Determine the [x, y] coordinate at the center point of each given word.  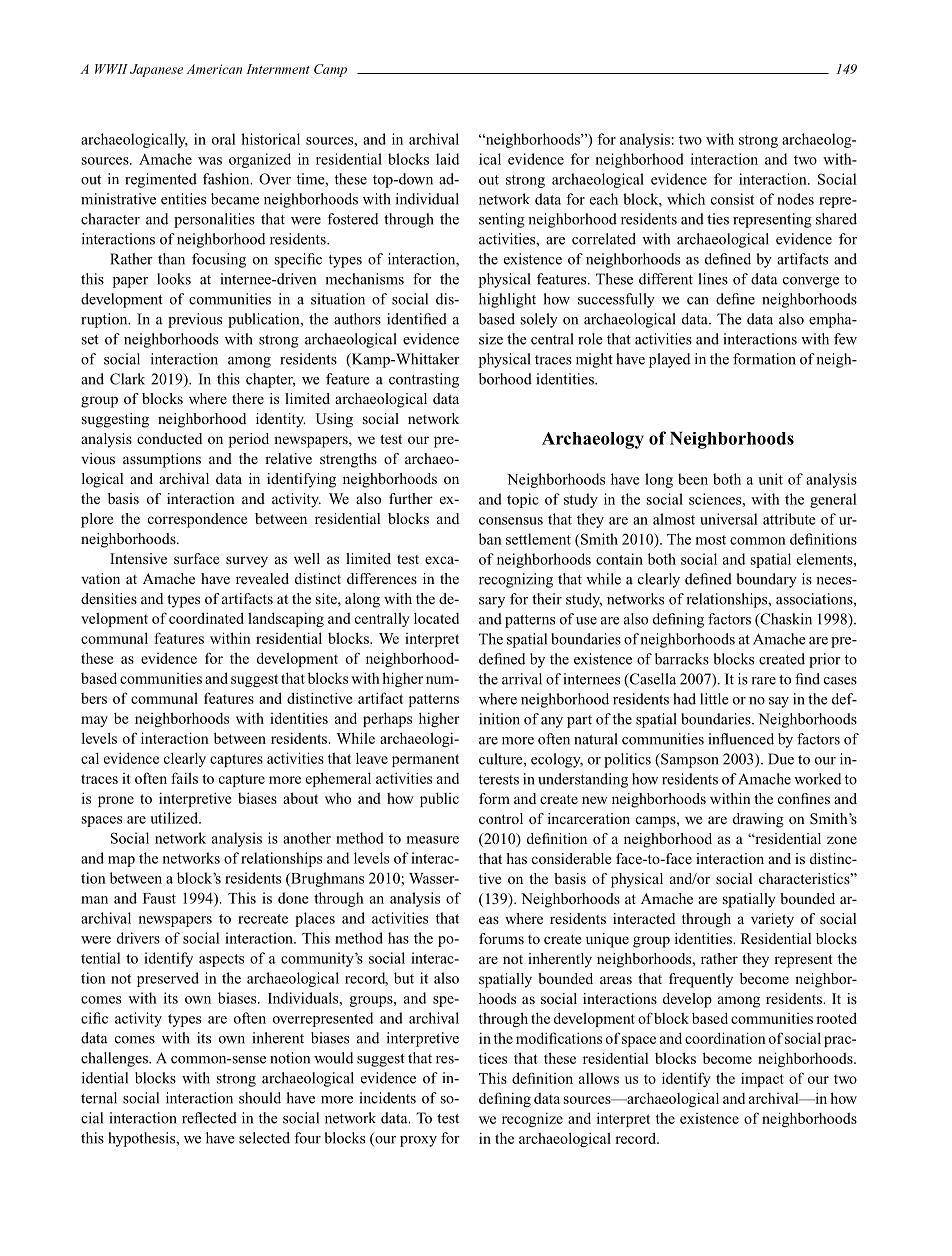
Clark [127, 379]
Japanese [156, 70]
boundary [767, 580]
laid [447, 159]
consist [732, 199]
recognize [532, 1119]
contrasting [424, 380]
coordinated [206, 618]
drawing [758, 820]
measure [432, 840]
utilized [175, 818]
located [436, 618]
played [669, 360]
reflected [209, 1118]
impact [762, 1079]
